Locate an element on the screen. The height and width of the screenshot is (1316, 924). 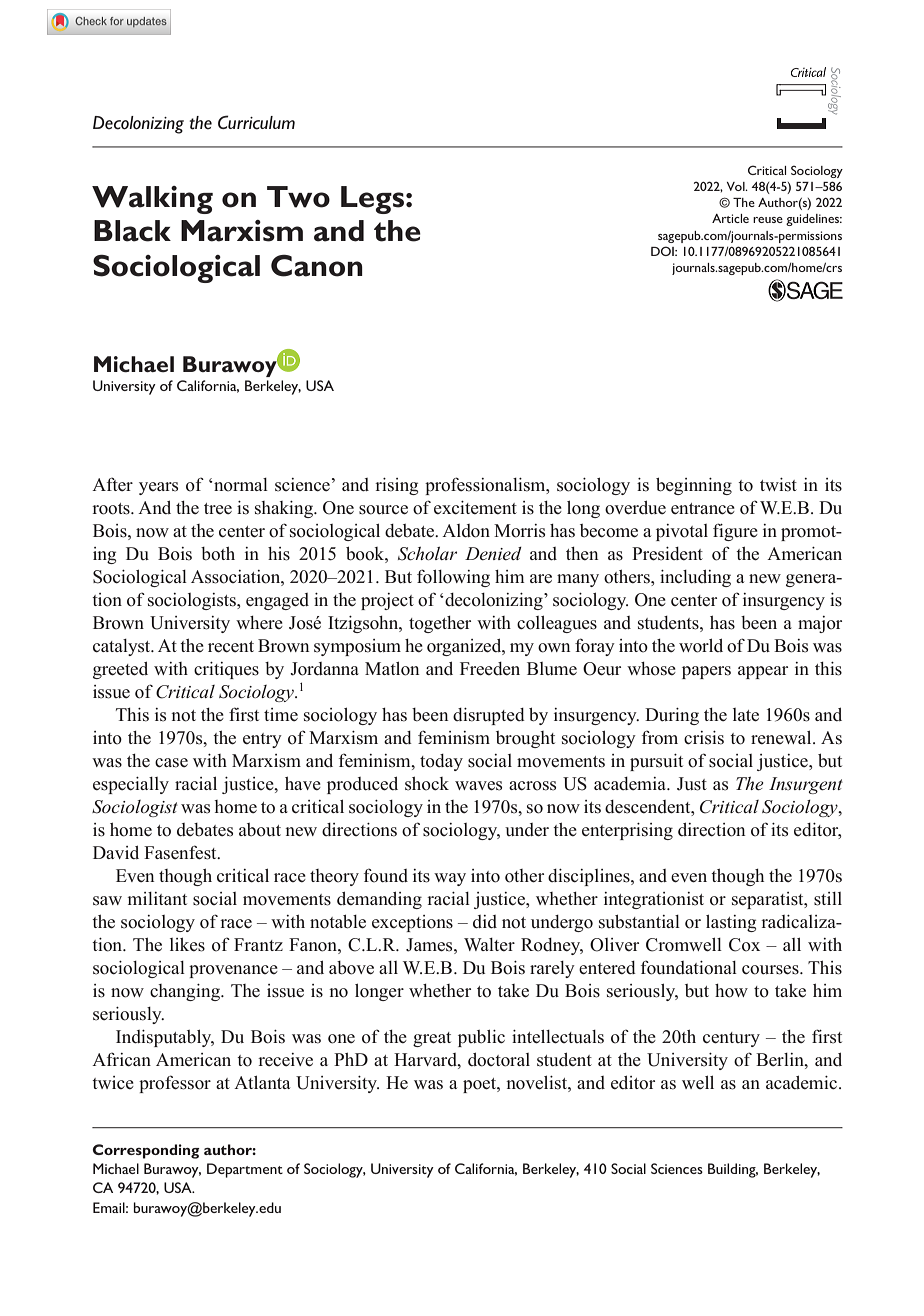
Insurgent is located at coordinates (806, 785).
